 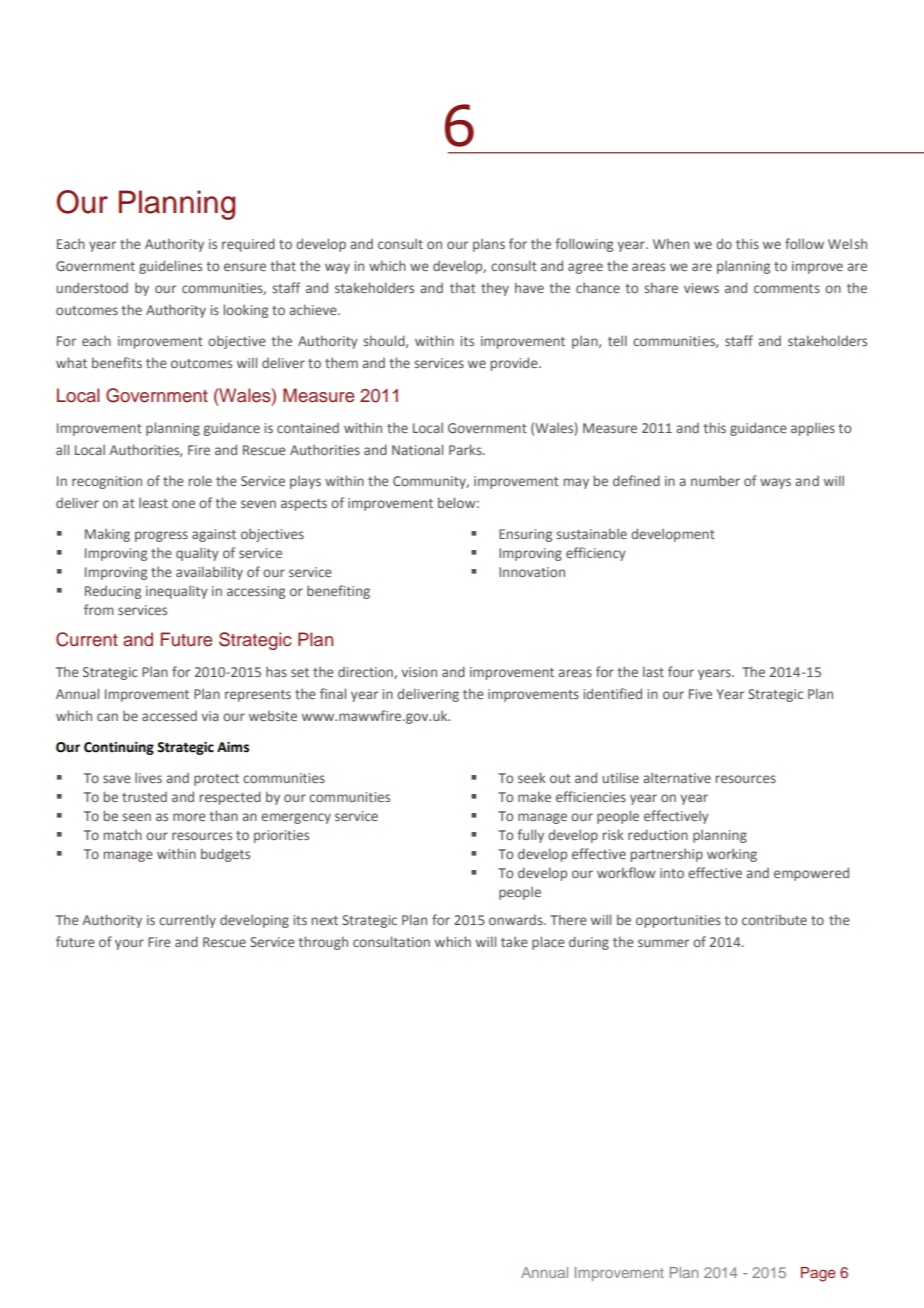 What do you see at coordinates (787, 288) in the page?
I see `comments` at bounding box center [787, 288].
